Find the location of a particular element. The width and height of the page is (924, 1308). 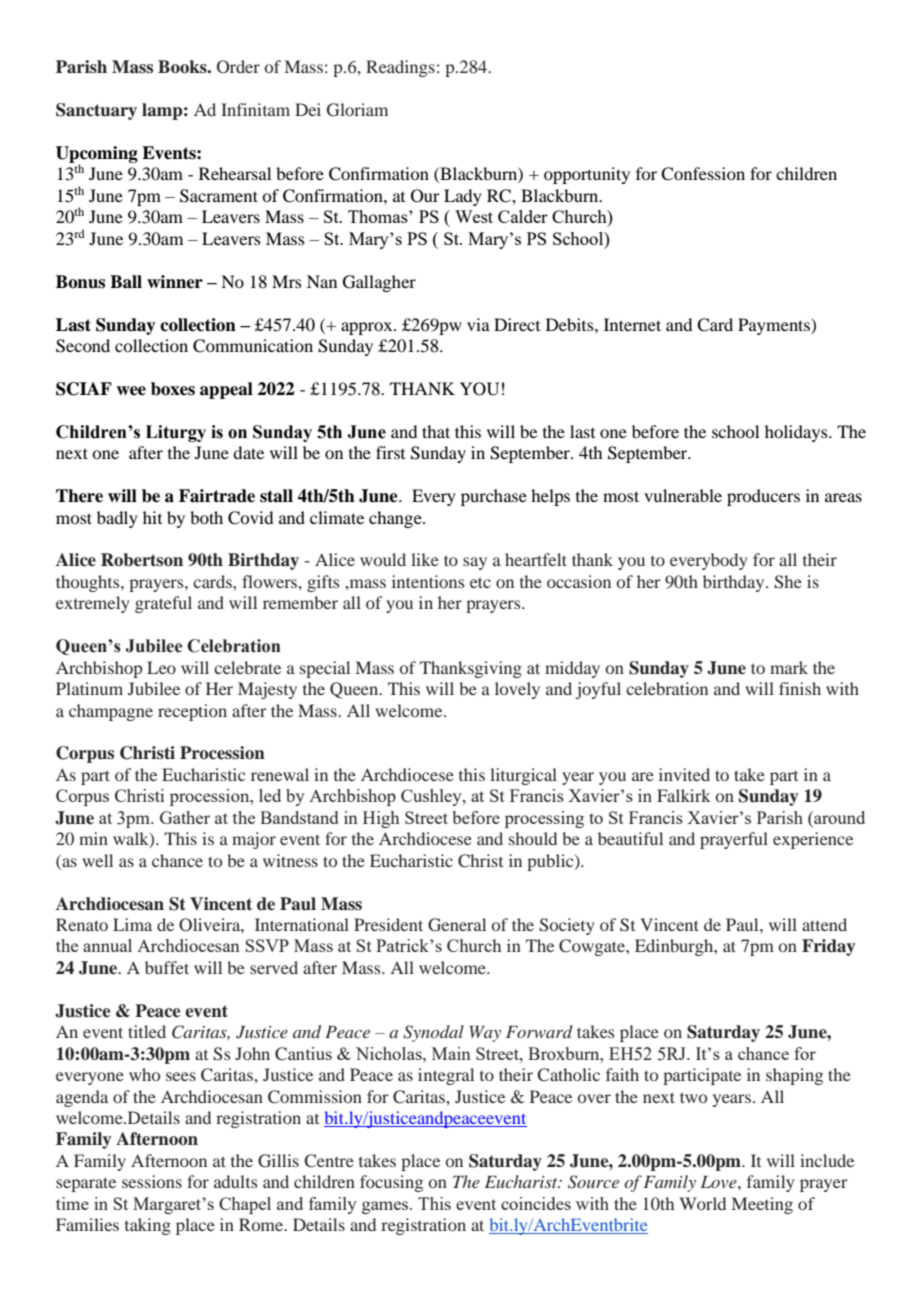

Sanctuary is located at coordinates (96, 111).
